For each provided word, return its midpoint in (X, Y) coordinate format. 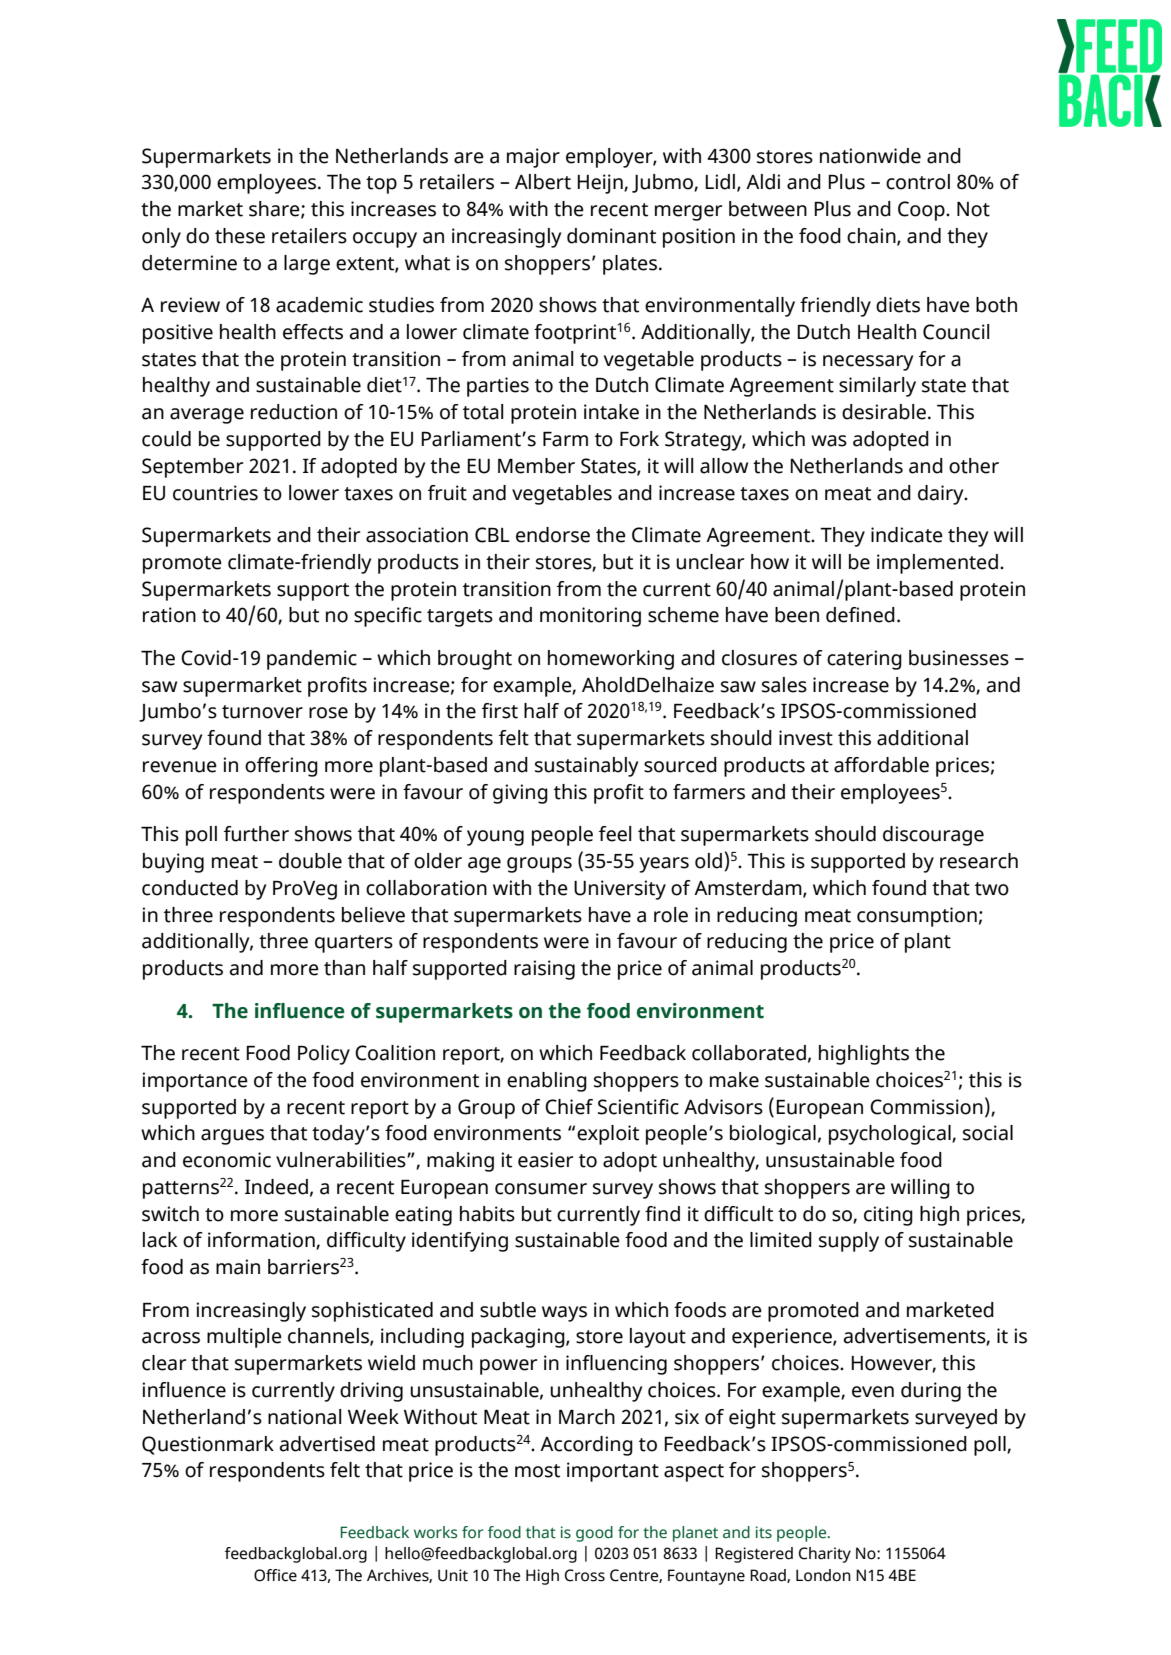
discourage (933, 836)
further (256, 834)
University (620, 890)
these (240, 236)
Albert (543, 182)
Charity (825, 1555)
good (594, 1534)
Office (275, 1575)
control (918, 182)
